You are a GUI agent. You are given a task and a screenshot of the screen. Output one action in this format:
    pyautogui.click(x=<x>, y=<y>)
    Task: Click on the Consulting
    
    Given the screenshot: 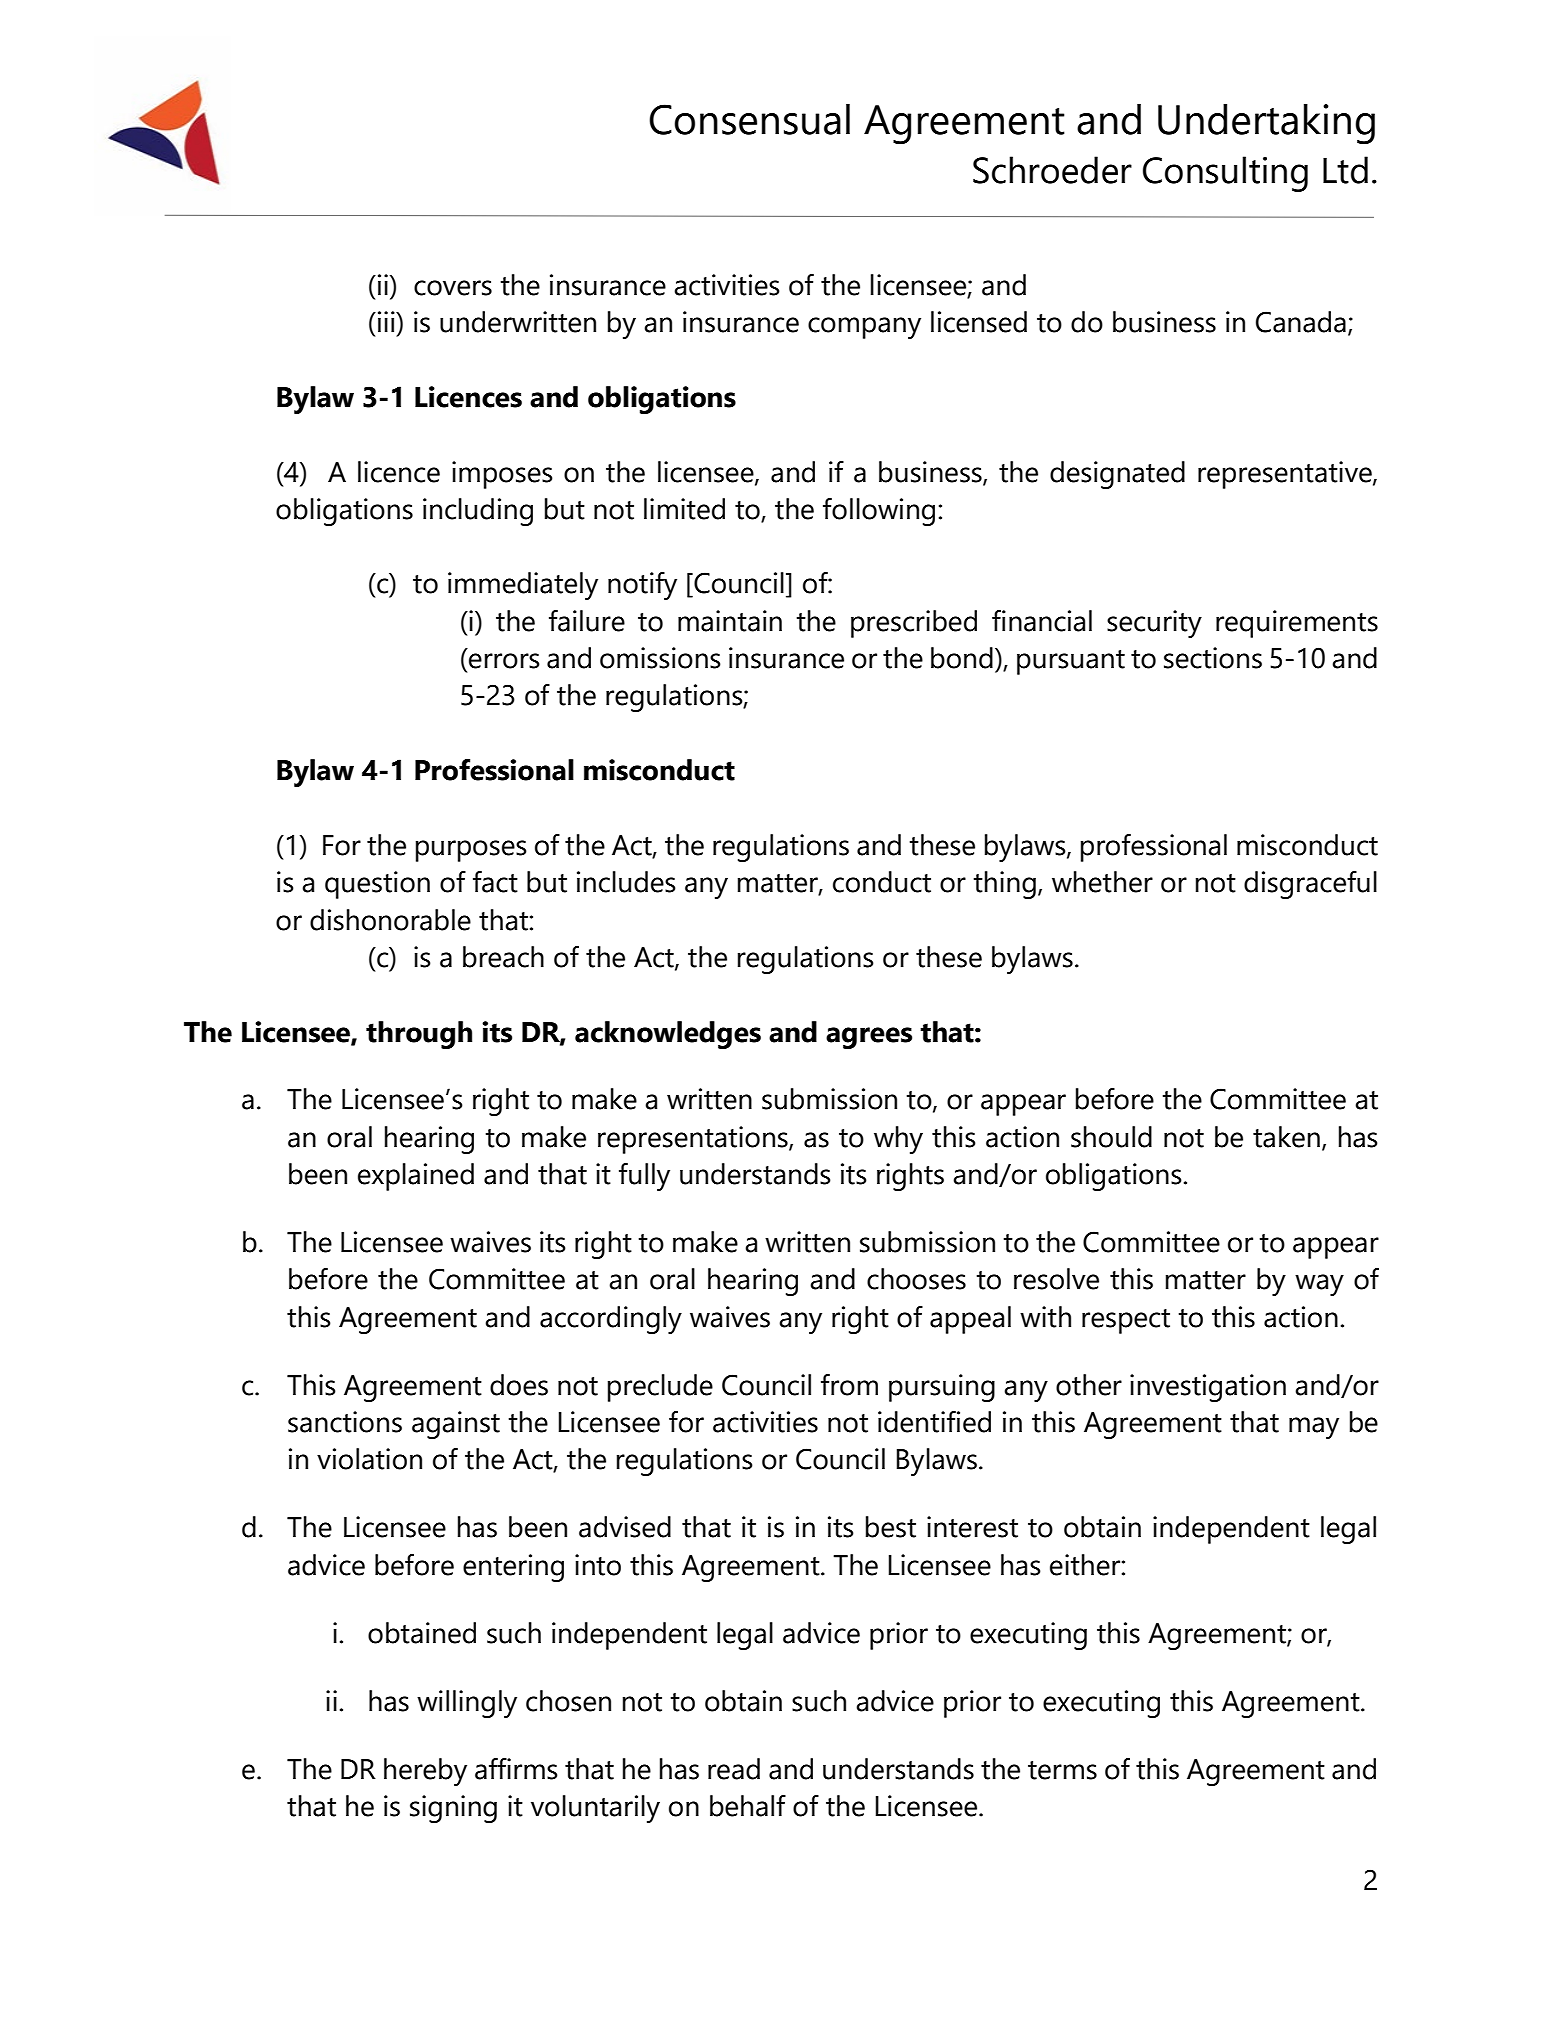 What is the action you would take?
    pyautogui.click(x=1225, y=174)
